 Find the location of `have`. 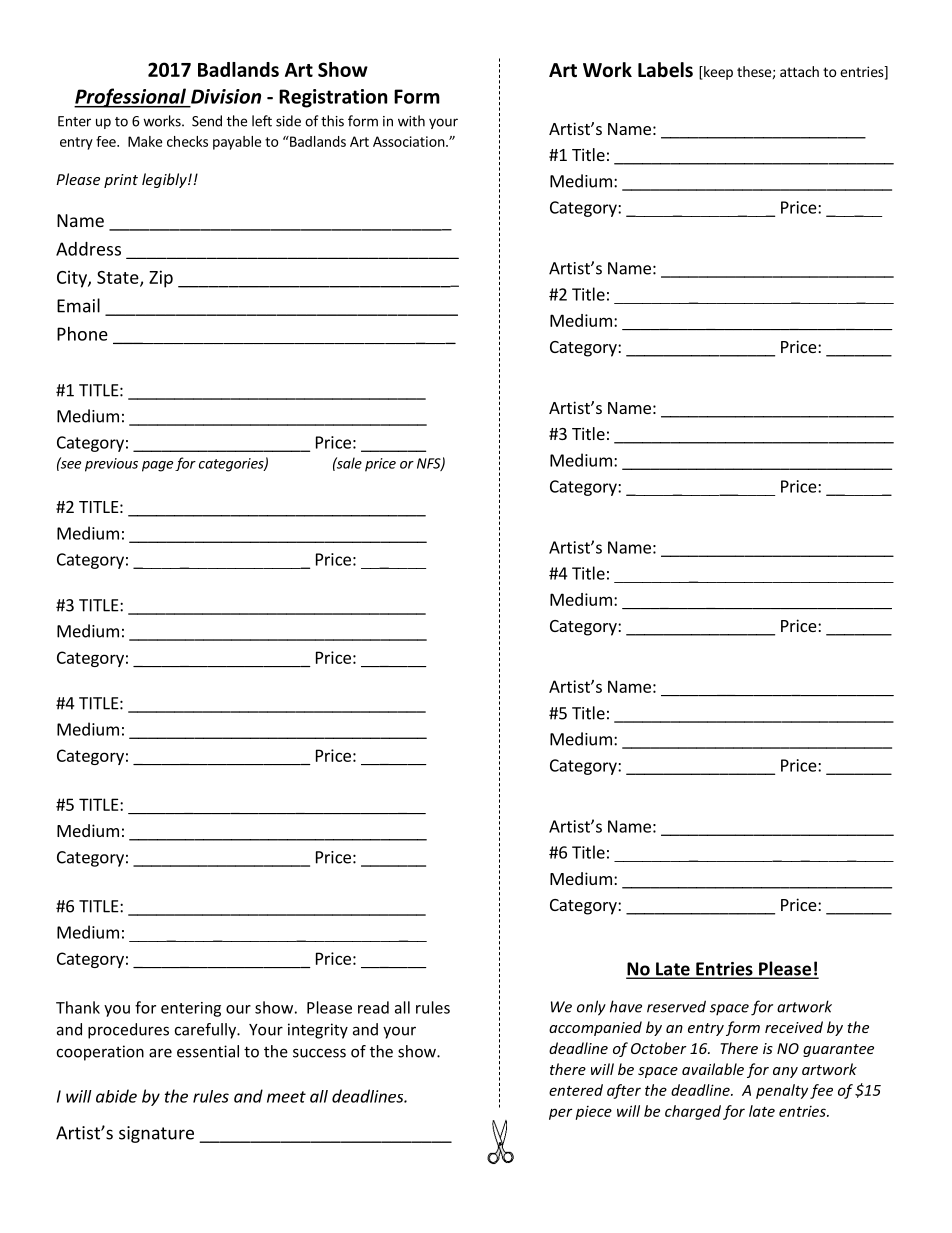

have is located at coordinates (626, 1006).
